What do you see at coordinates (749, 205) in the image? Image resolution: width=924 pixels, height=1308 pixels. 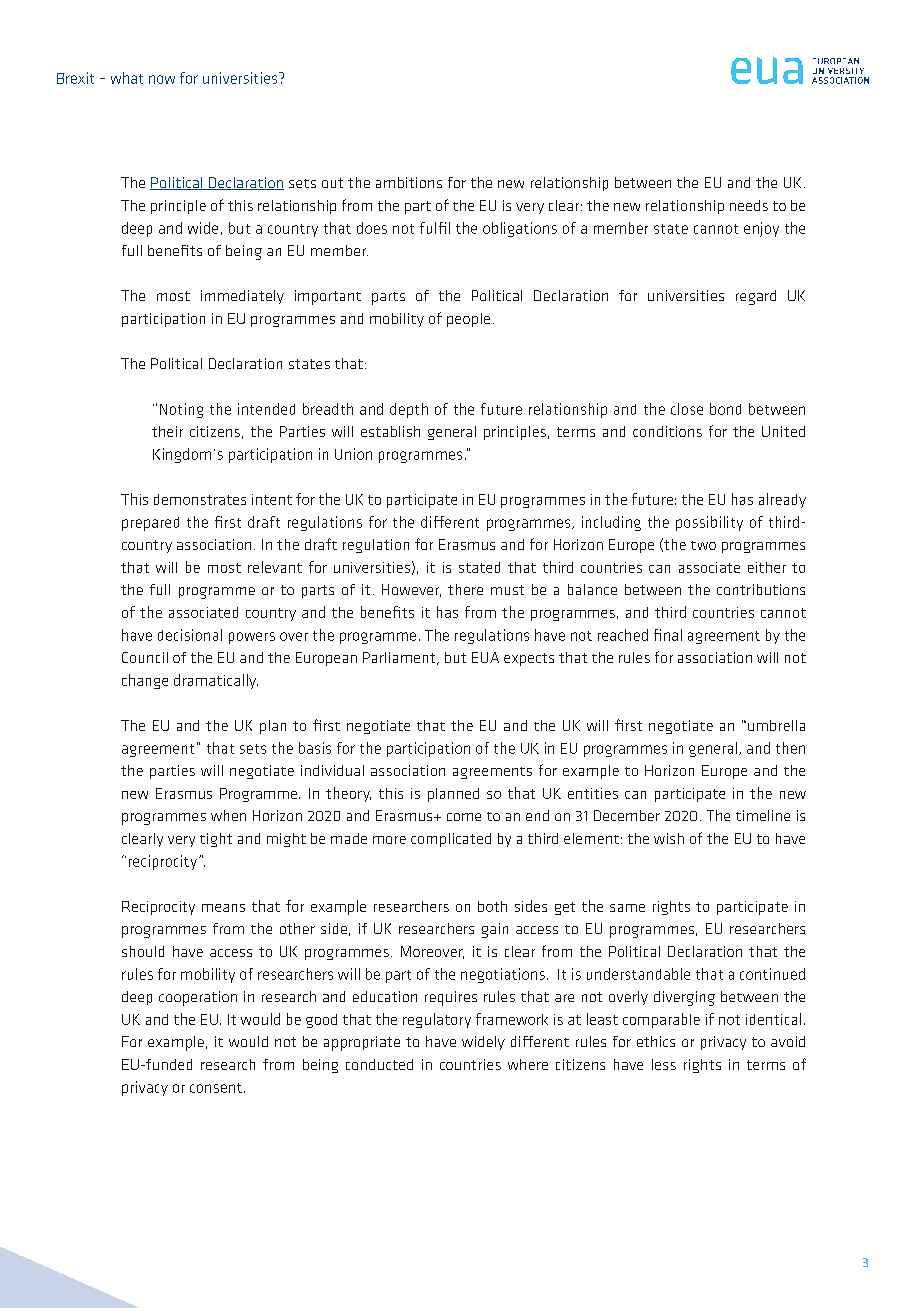 I see `needs` at bounding box center [749, 205].
